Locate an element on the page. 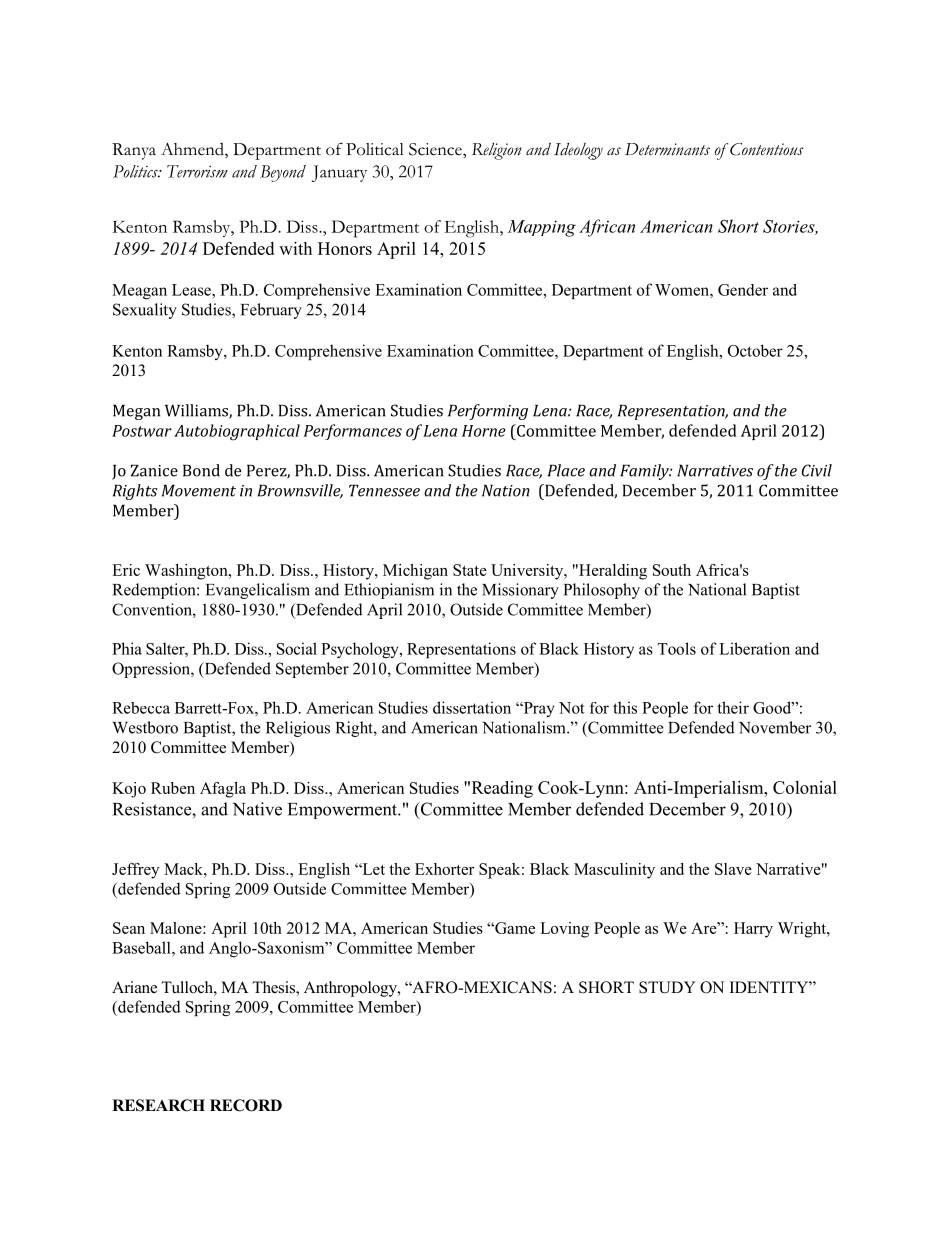  Ruben is located at coordinates (173, 788).
